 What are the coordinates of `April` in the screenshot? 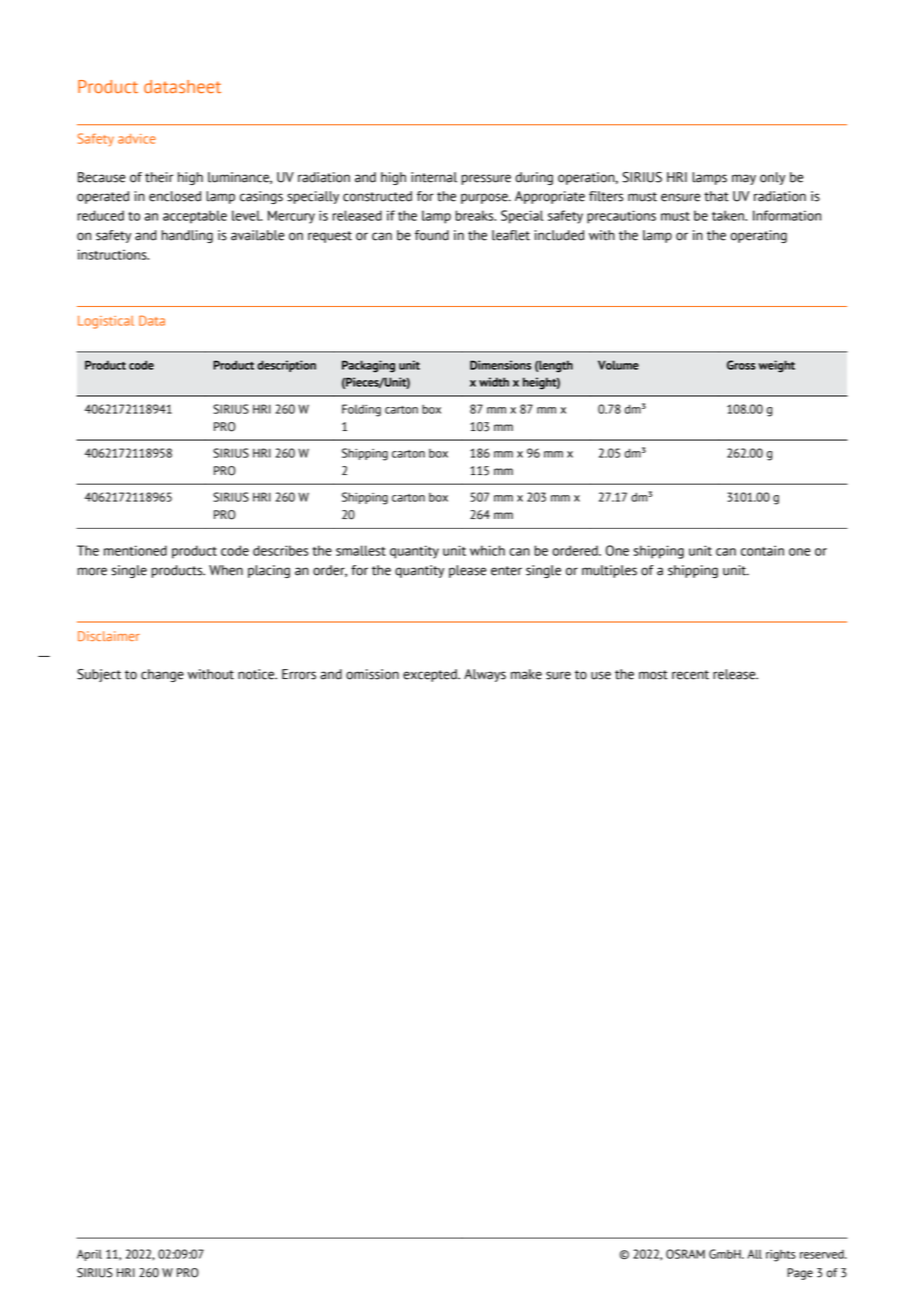 It's located at (89, 1255).
